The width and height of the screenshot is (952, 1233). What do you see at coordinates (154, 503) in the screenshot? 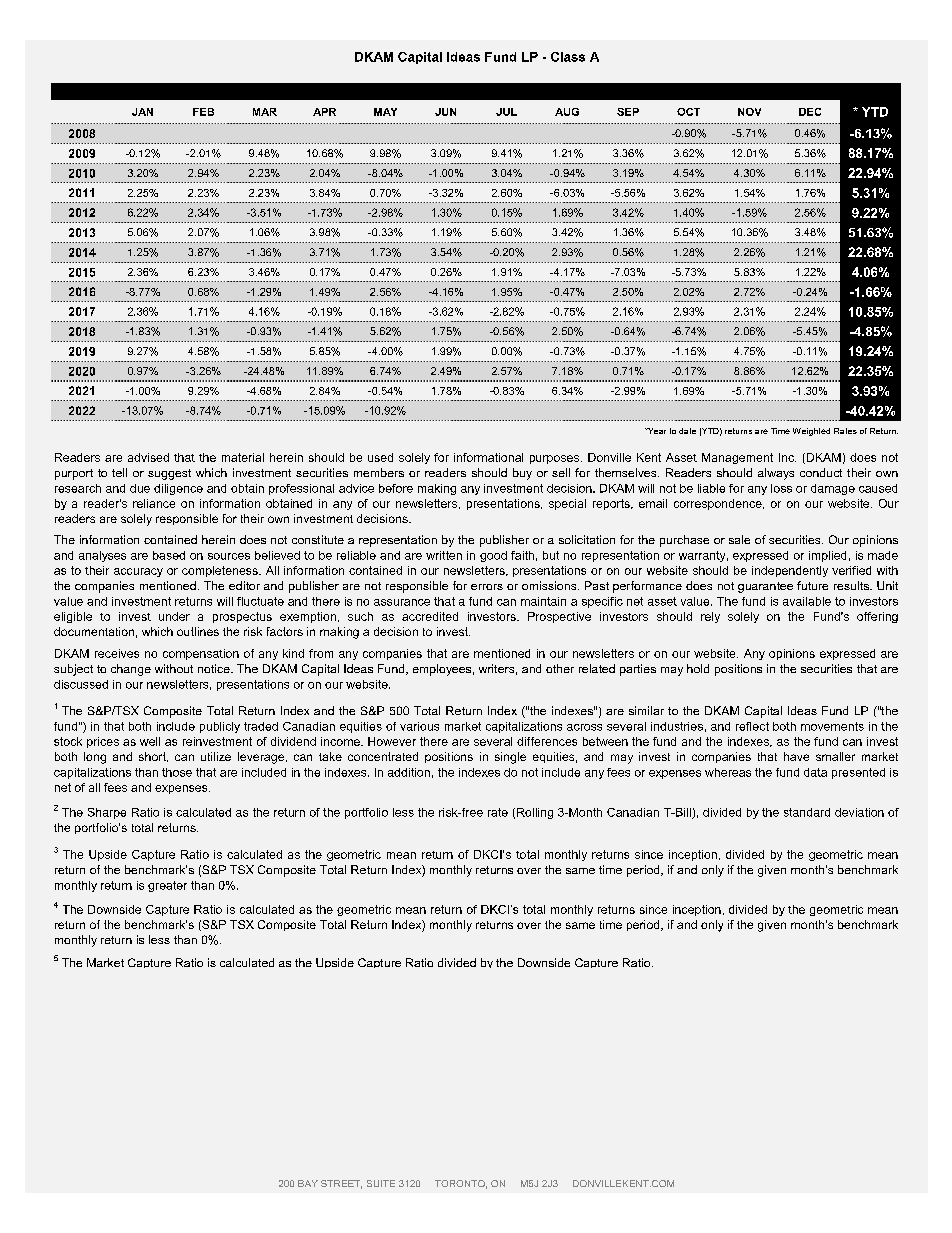
I see `reliance` at bounding box center [154, 503].
